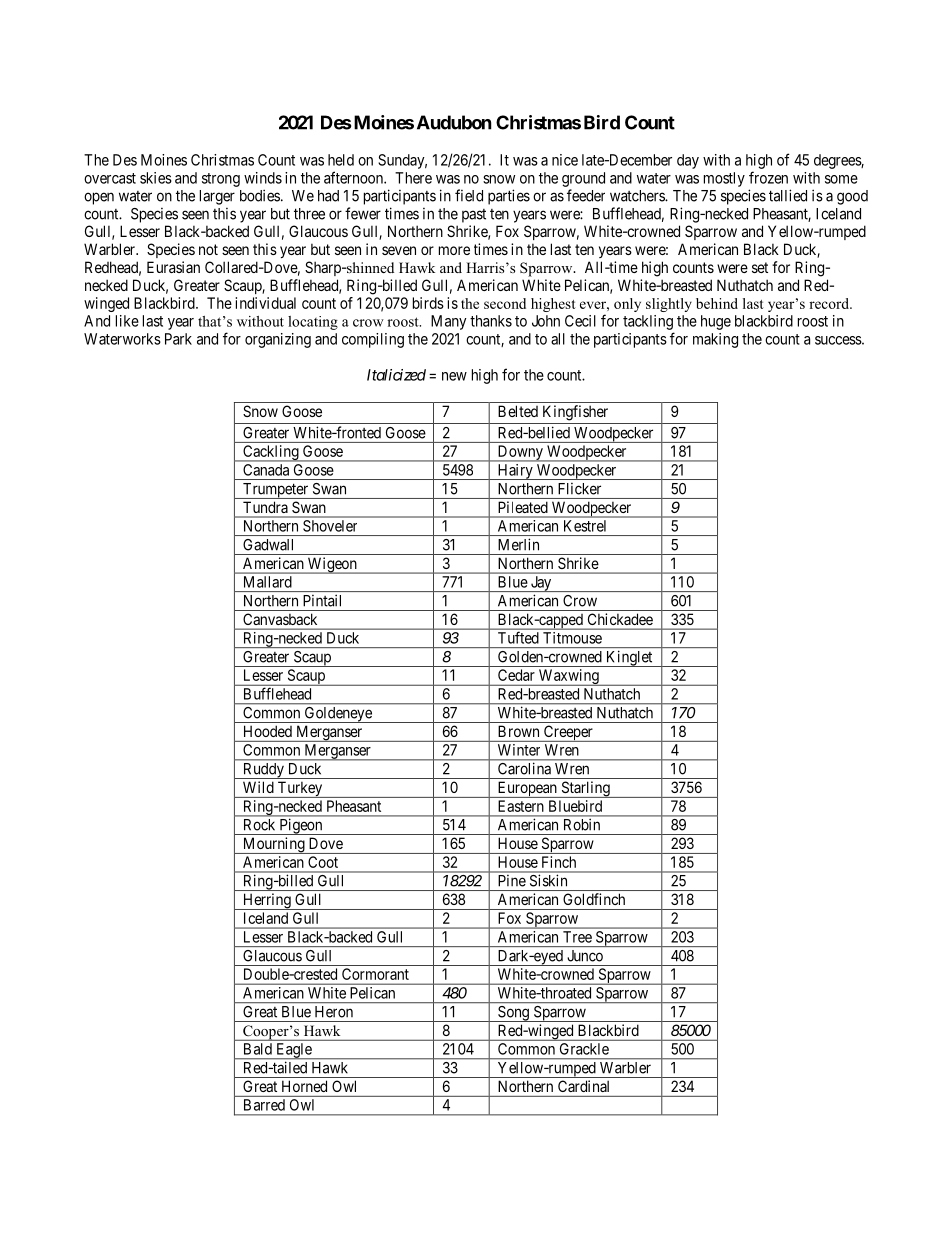  I want to click on frozen, so click(768, 177).
